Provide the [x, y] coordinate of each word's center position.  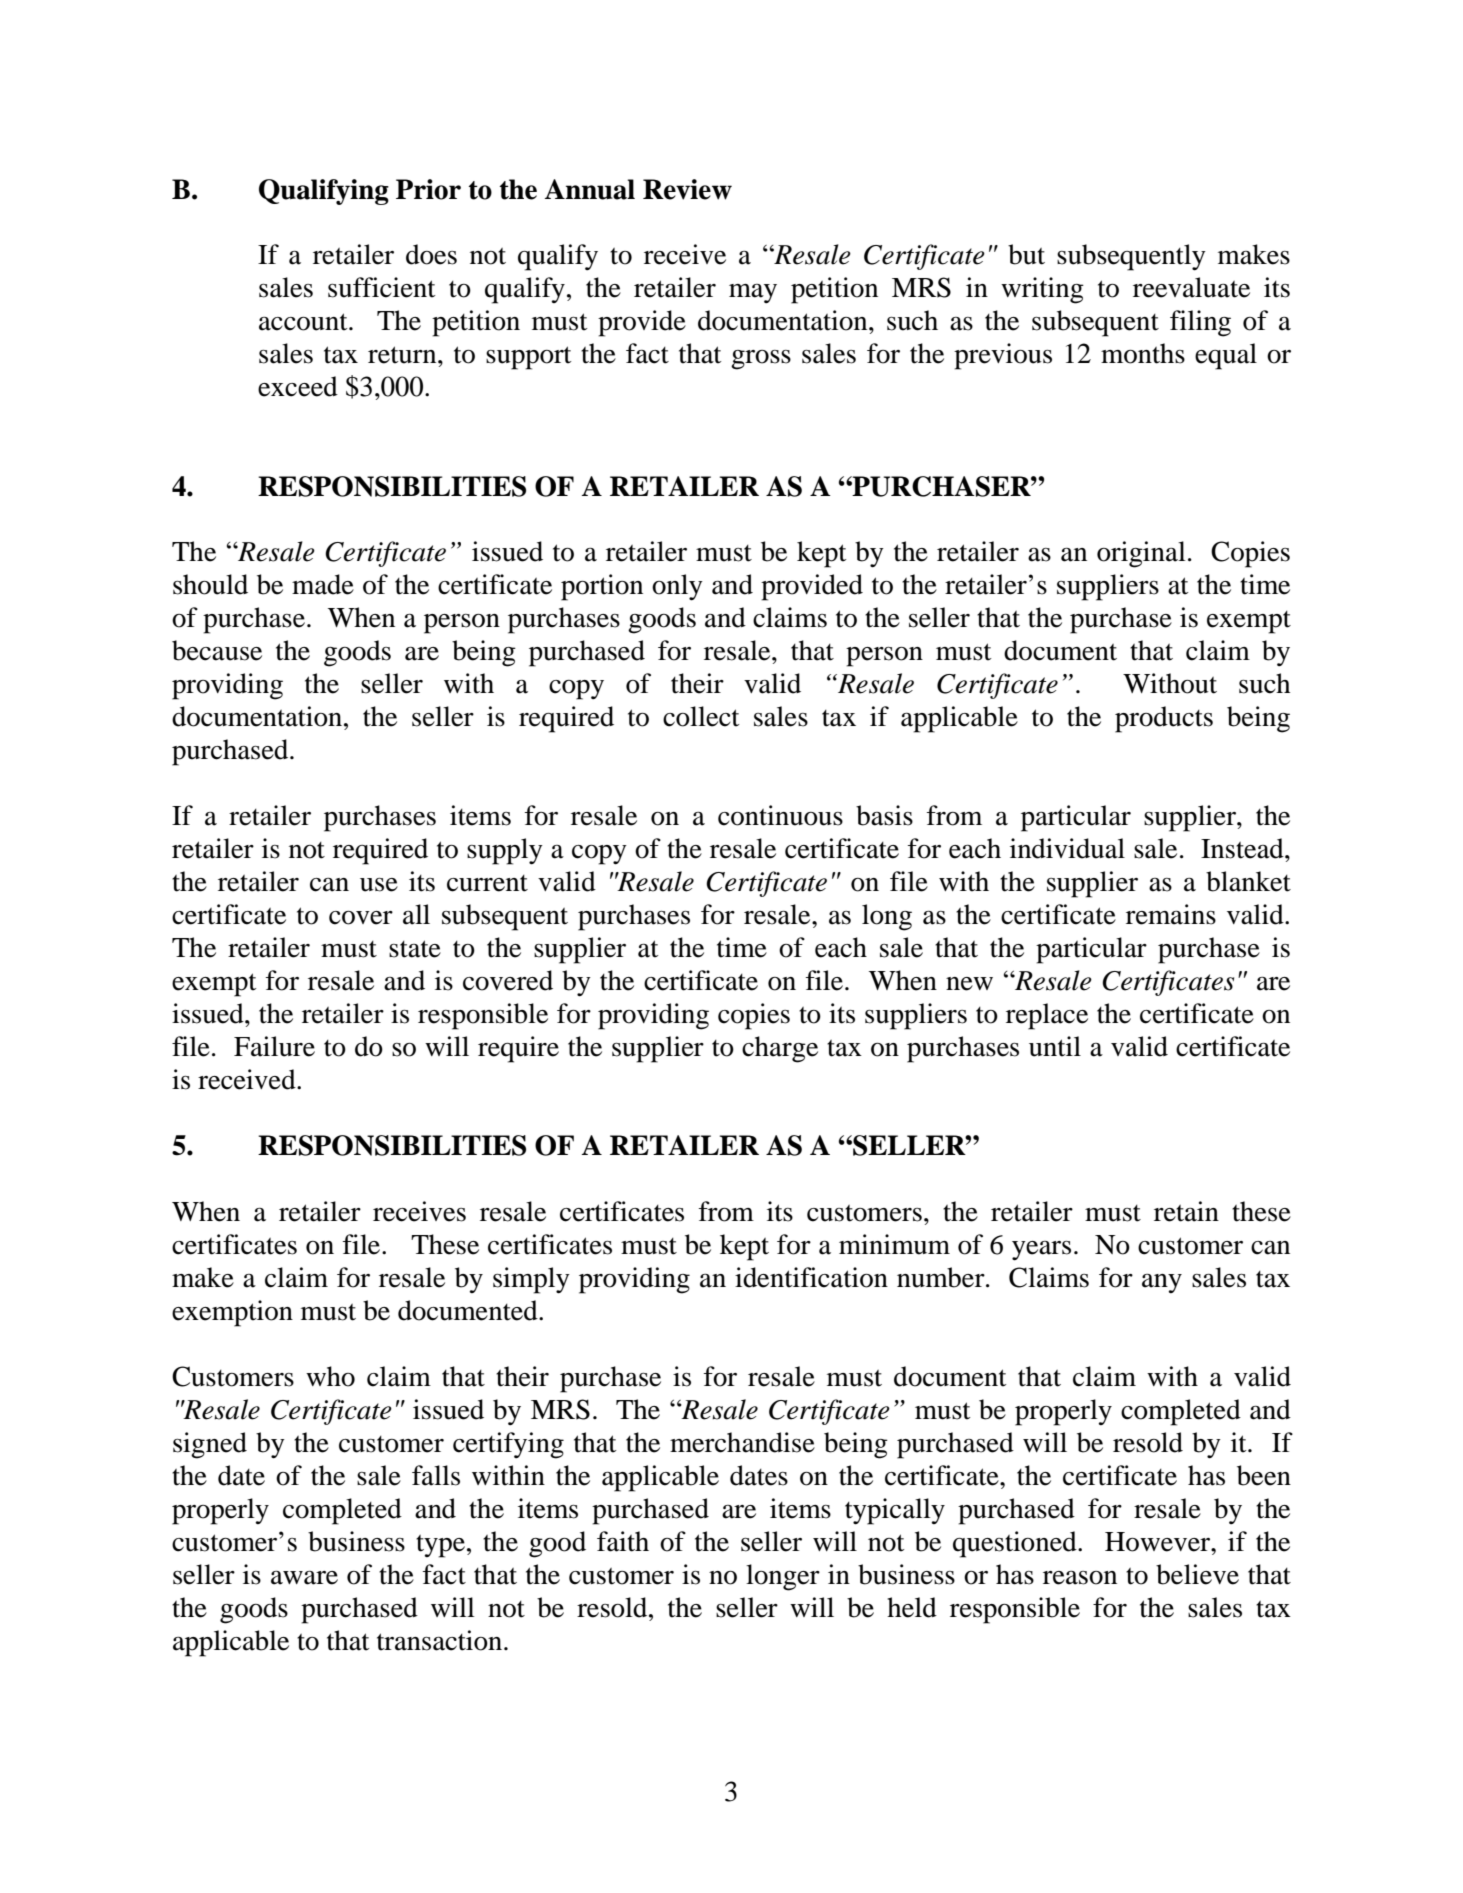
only [677, 587]
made [323, 584]
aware [304, 1578]
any [1162, 1283]
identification [811, 1277]
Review [687, 189]
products [1164, 719]
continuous [780, 815]
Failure [274, 1046]
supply [505, 851]
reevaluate [1191, 287]
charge [780, 1049]
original [1141, 554]
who [330, 1376]
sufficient [381, 287]
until [1055, 1046]
